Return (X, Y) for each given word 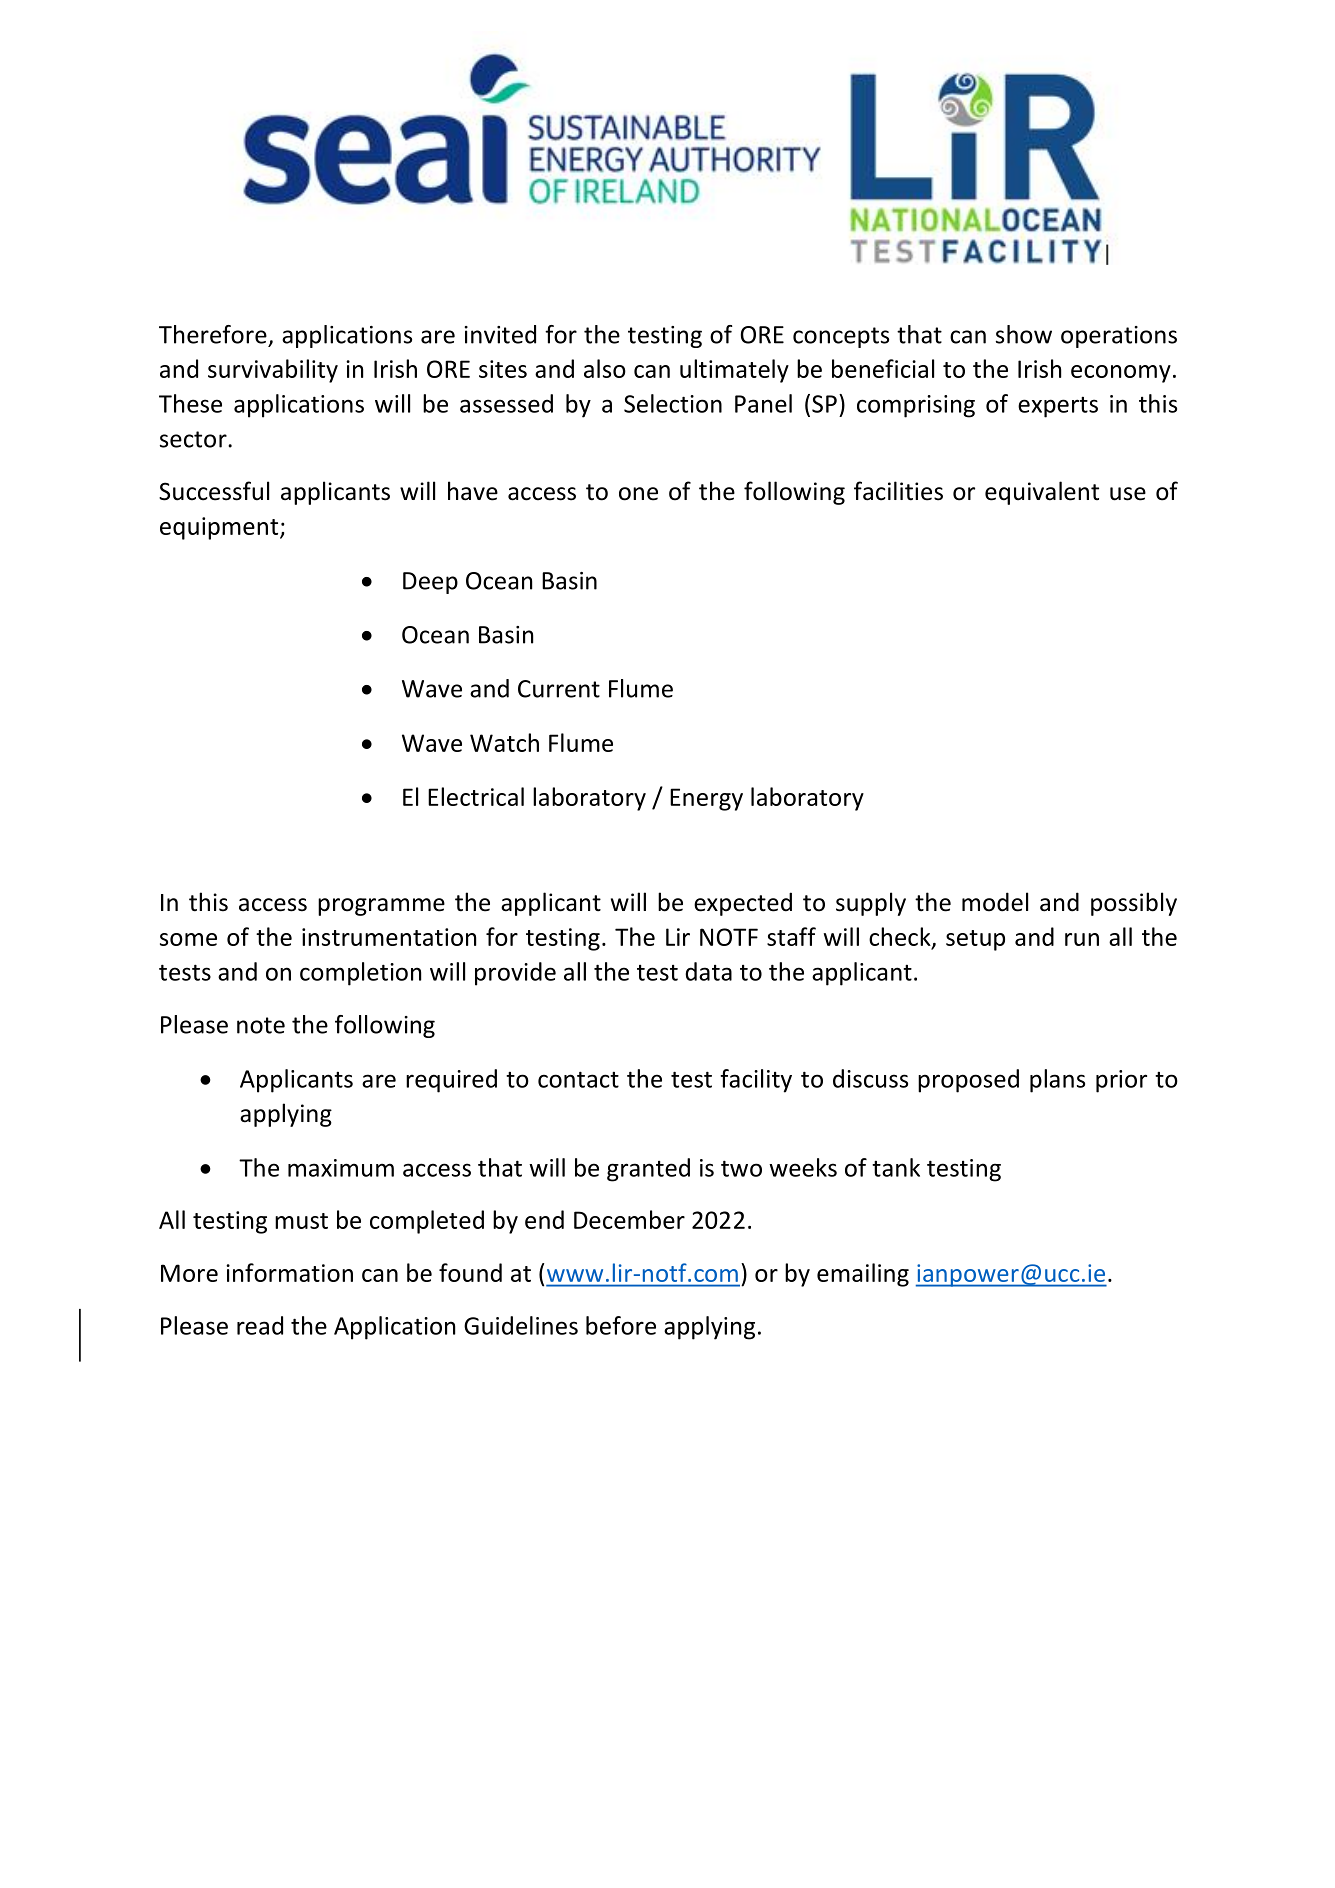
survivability (273, 371)
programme (381, 907)
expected (743, 904)
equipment (219, 528)
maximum (341, 1168)
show (1024, 334)
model (995, 902)
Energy (706, 799)
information (289, 1272)
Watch (504, 742)
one (638, 494)
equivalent (1042, 493)
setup (975, 940)
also (605, 368)
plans (1057, 1081)
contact (578, 1079)
